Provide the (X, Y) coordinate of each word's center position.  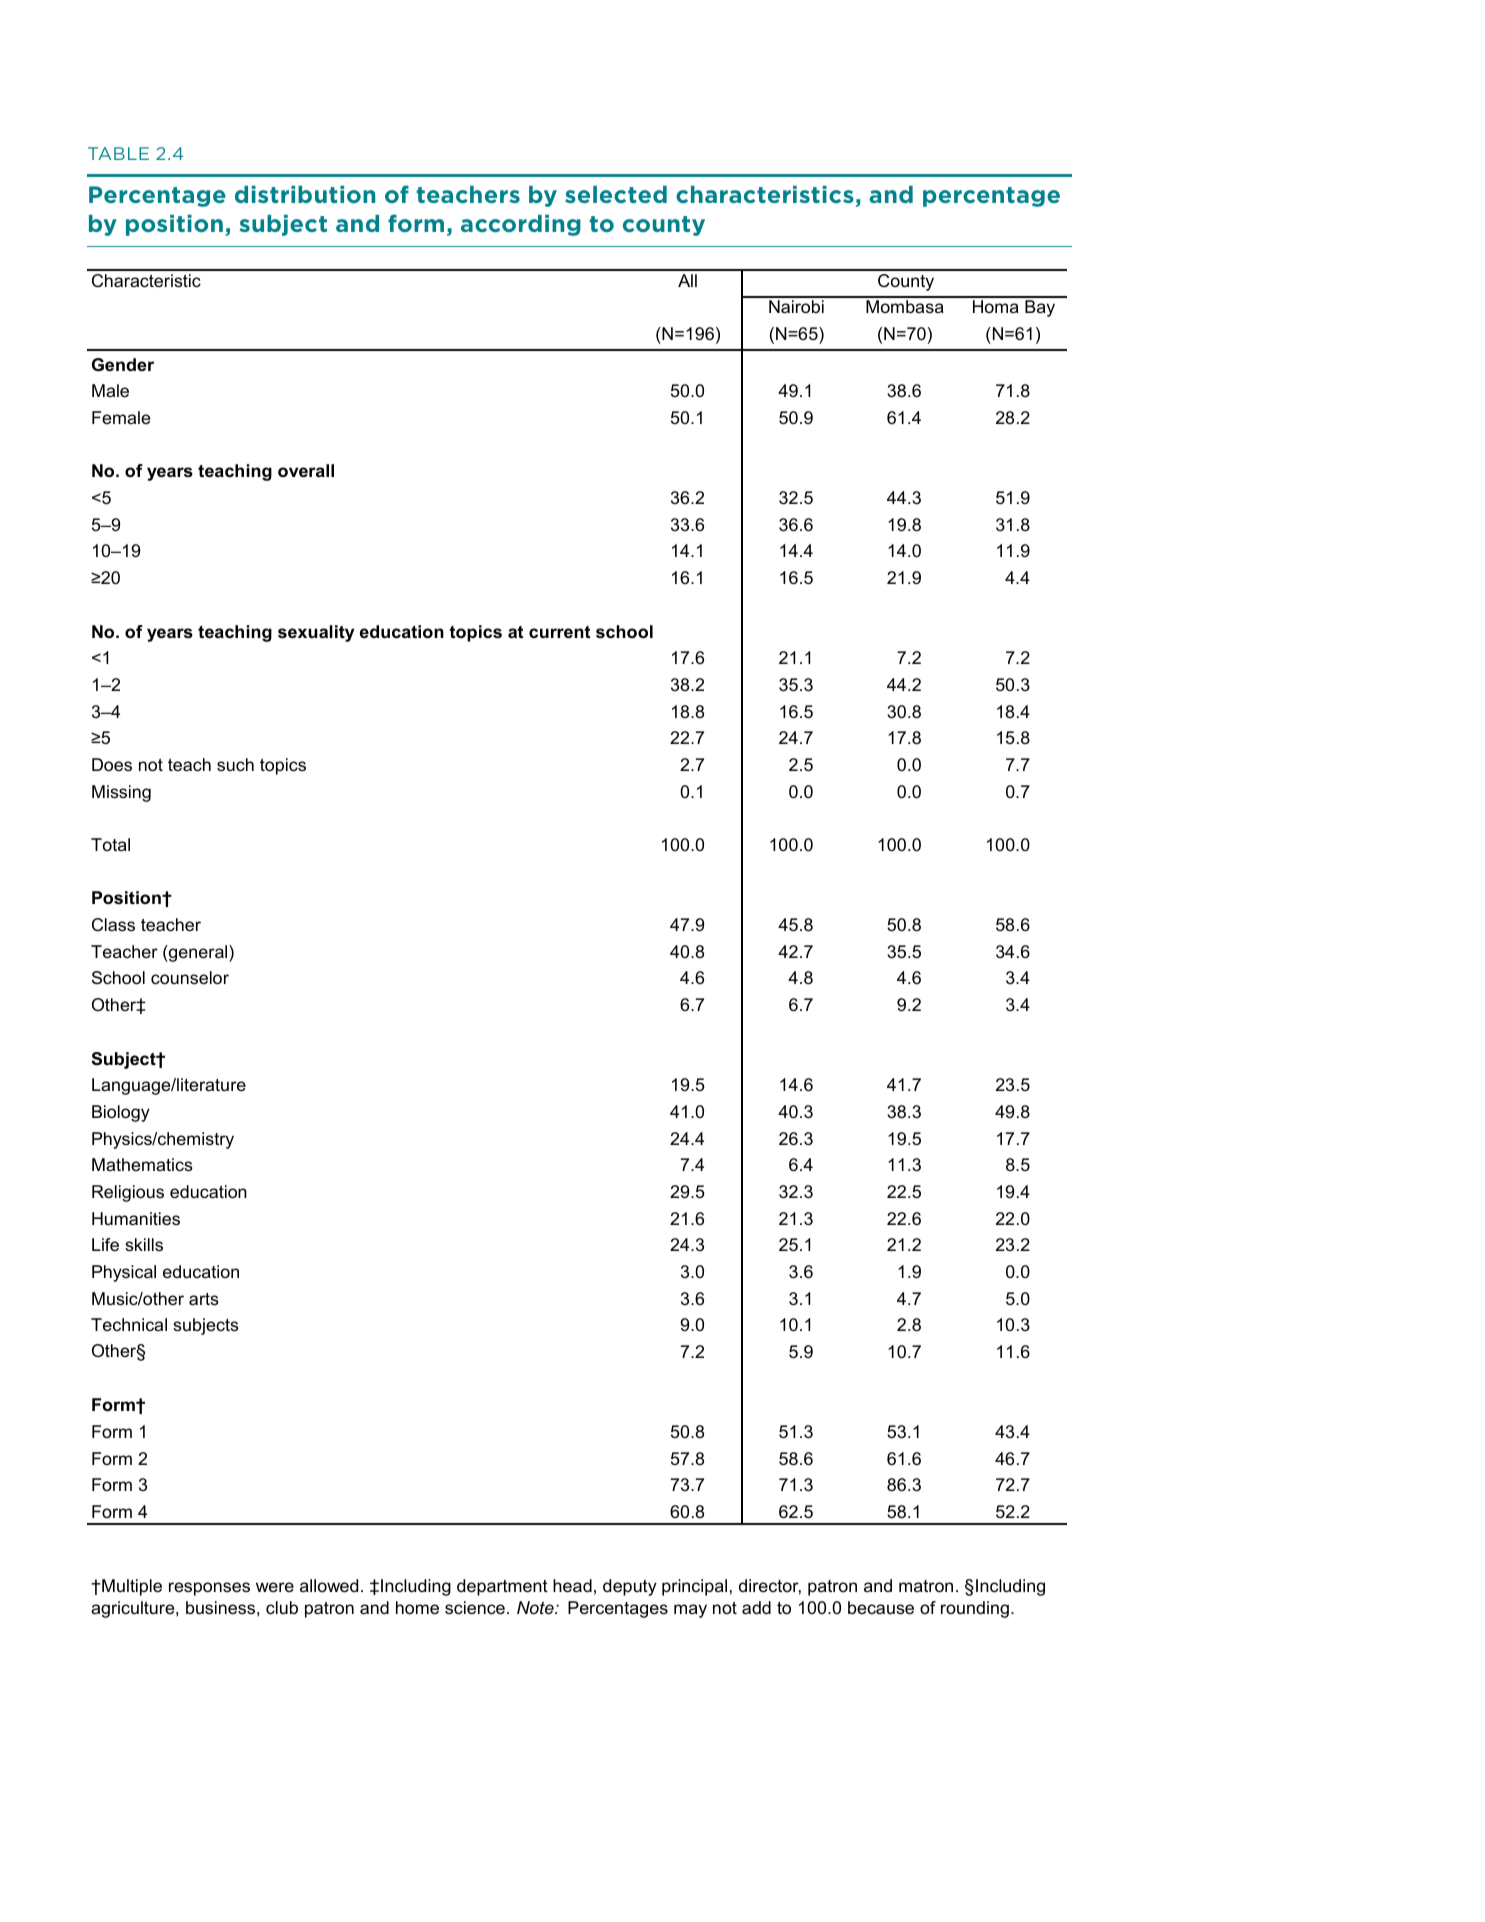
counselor (190, 978)
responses (209, 1589)
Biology (121, 1113)
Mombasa (905, 307)
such (235, 765)
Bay (1040, 308)
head (572, 1586)
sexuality (316, 633)
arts (204, 1299)
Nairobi (796, 307)
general (198, 953)
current (559, 632)
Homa (996, 306)
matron (926, 1586)
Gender (123, 365)
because (881, 1608)
